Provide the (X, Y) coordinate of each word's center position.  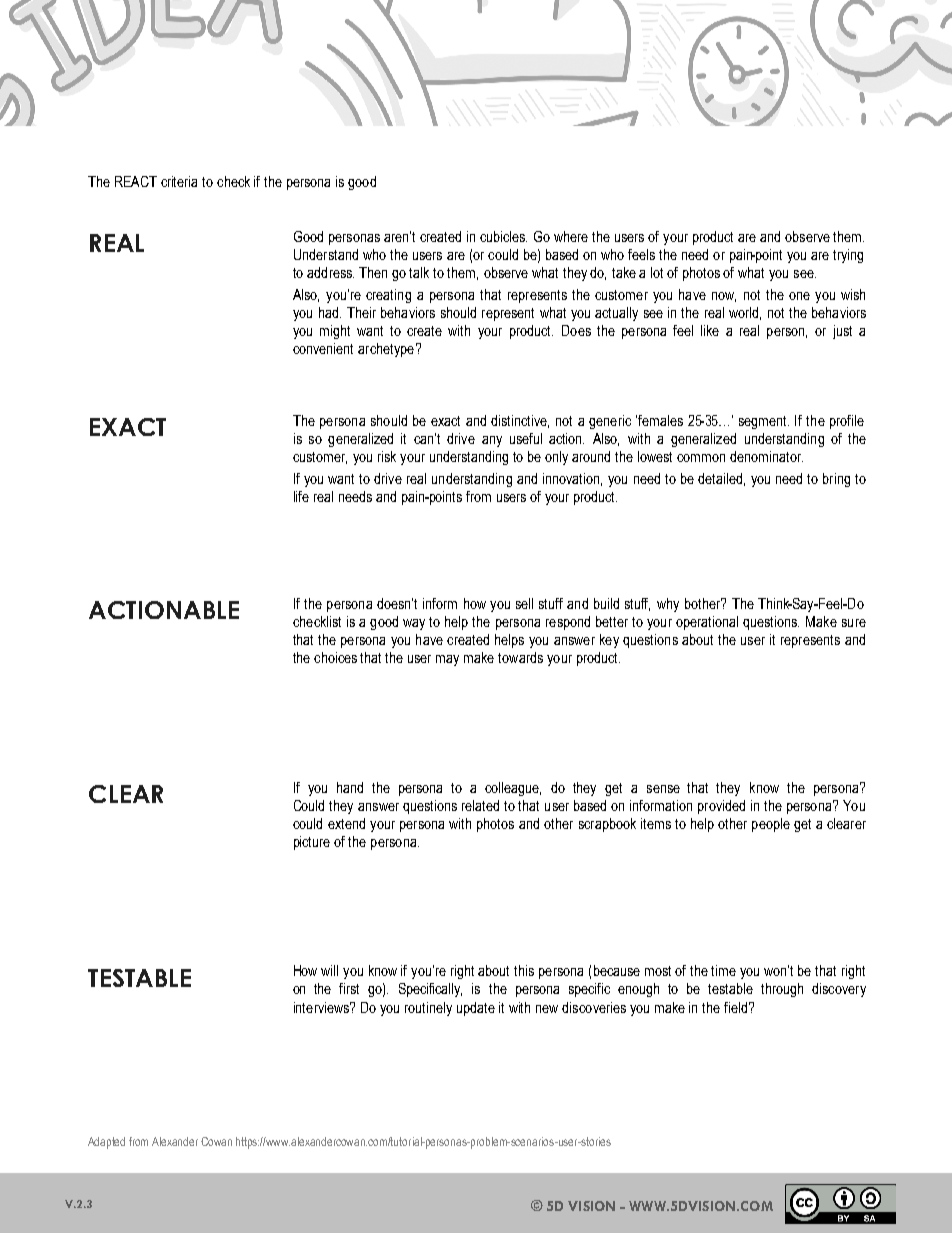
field (735, 1007)
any (492, 441)
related (480, 805)
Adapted (106, 1143)
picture (312, 843)
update (476, 1009)
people (771, 825)
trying (848, 256)
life (301, 496)
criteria (179, 181)
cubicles (503, 236)
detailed (720, 478)
